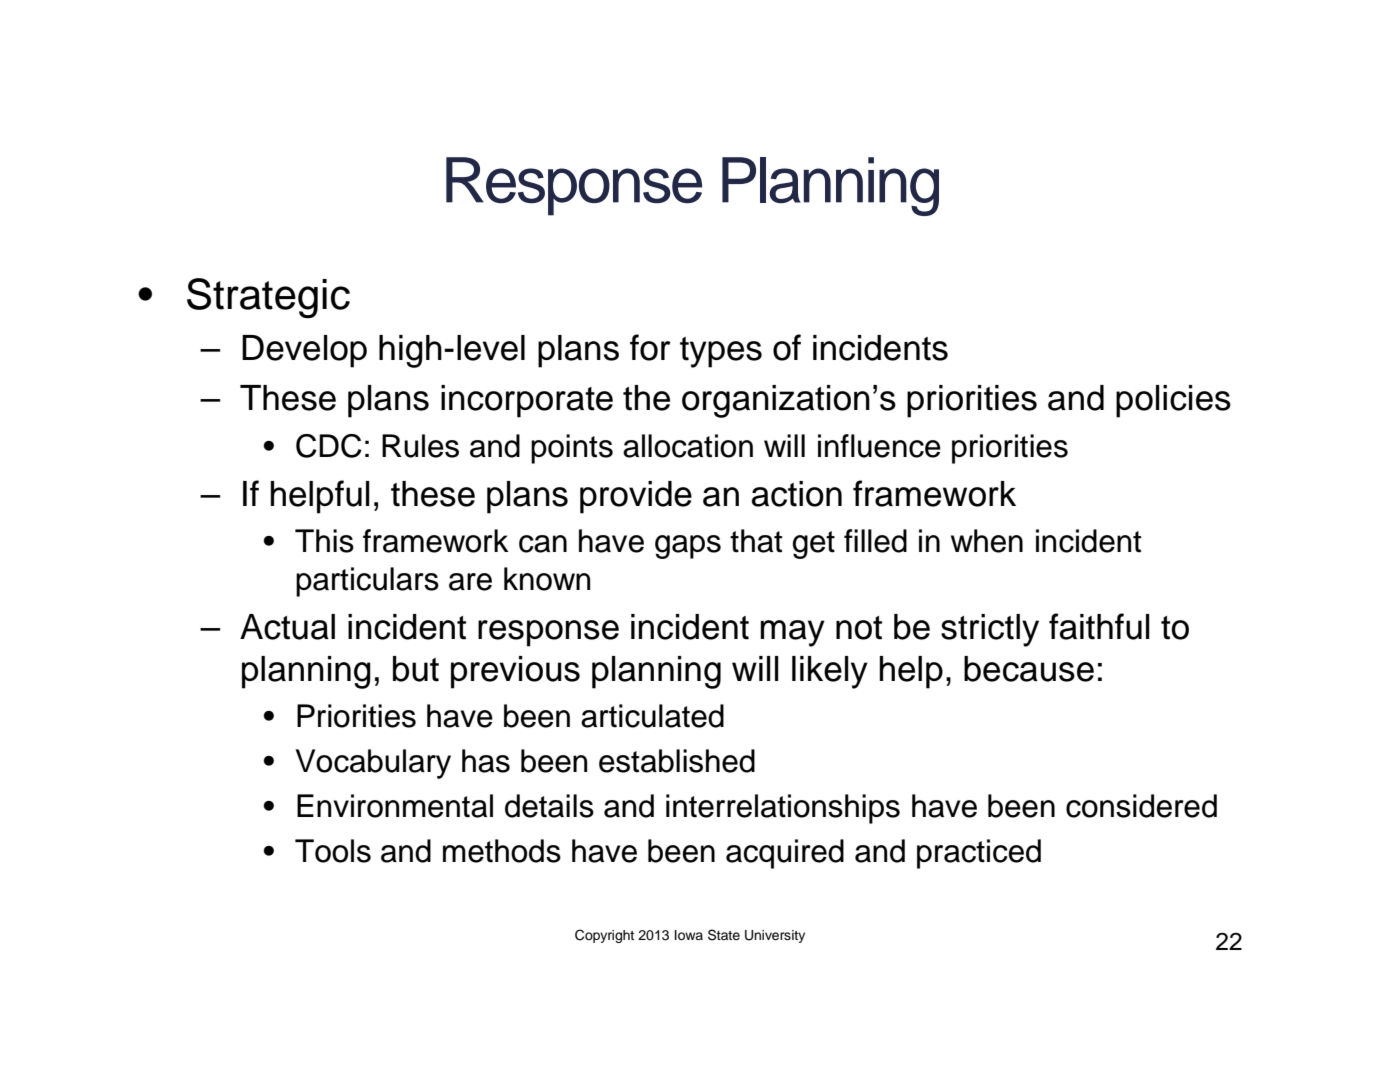 The height and width of the screenshot is (1067, 1381). Describe the element at coordinates (721, 352) in the screenshot. I see `types` at that location.
